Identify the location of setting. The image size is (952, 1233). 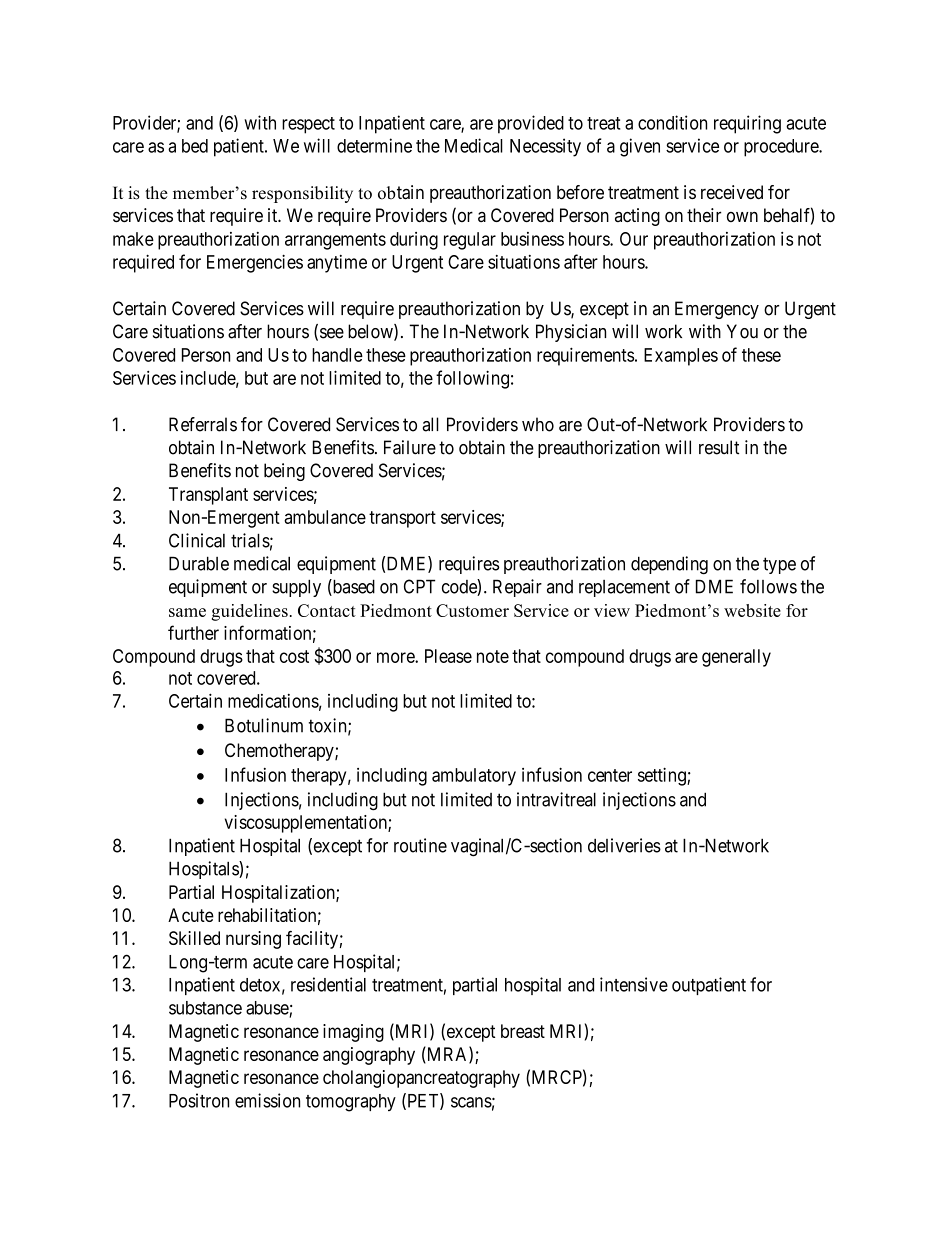
(663, 776).
